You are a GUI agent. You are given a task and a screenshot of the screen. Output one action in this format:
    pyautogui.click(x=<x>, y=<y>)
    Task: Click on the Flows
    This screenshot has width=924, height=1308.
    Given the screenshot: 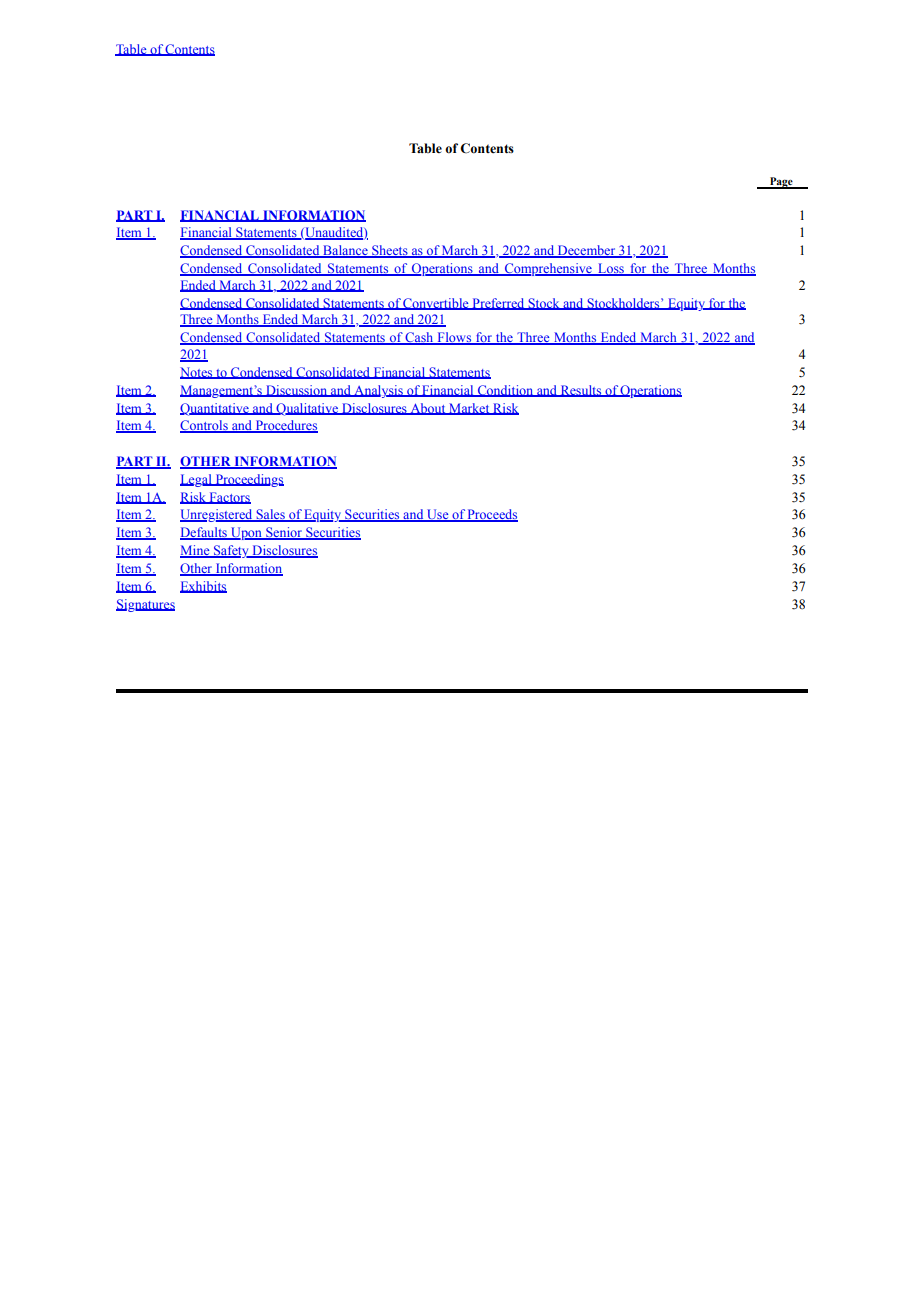 What is the action you would take?
    pyautogui.click(x=454, y=338)
